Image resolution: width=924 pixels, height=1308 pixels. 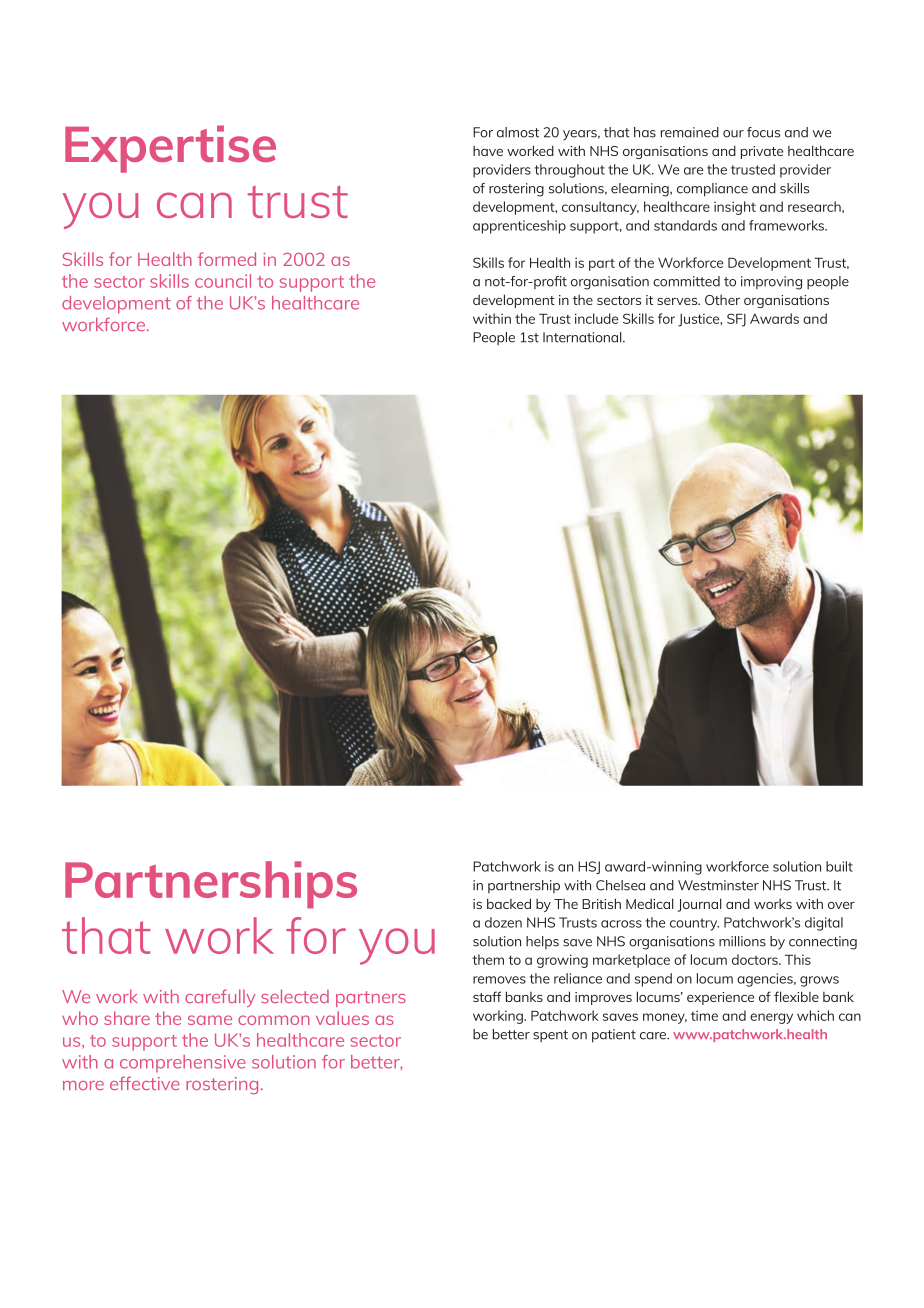 What do you see at coordinates (839, 866) in the screenshot?
I see `built` at bounding box center [839, 866].
